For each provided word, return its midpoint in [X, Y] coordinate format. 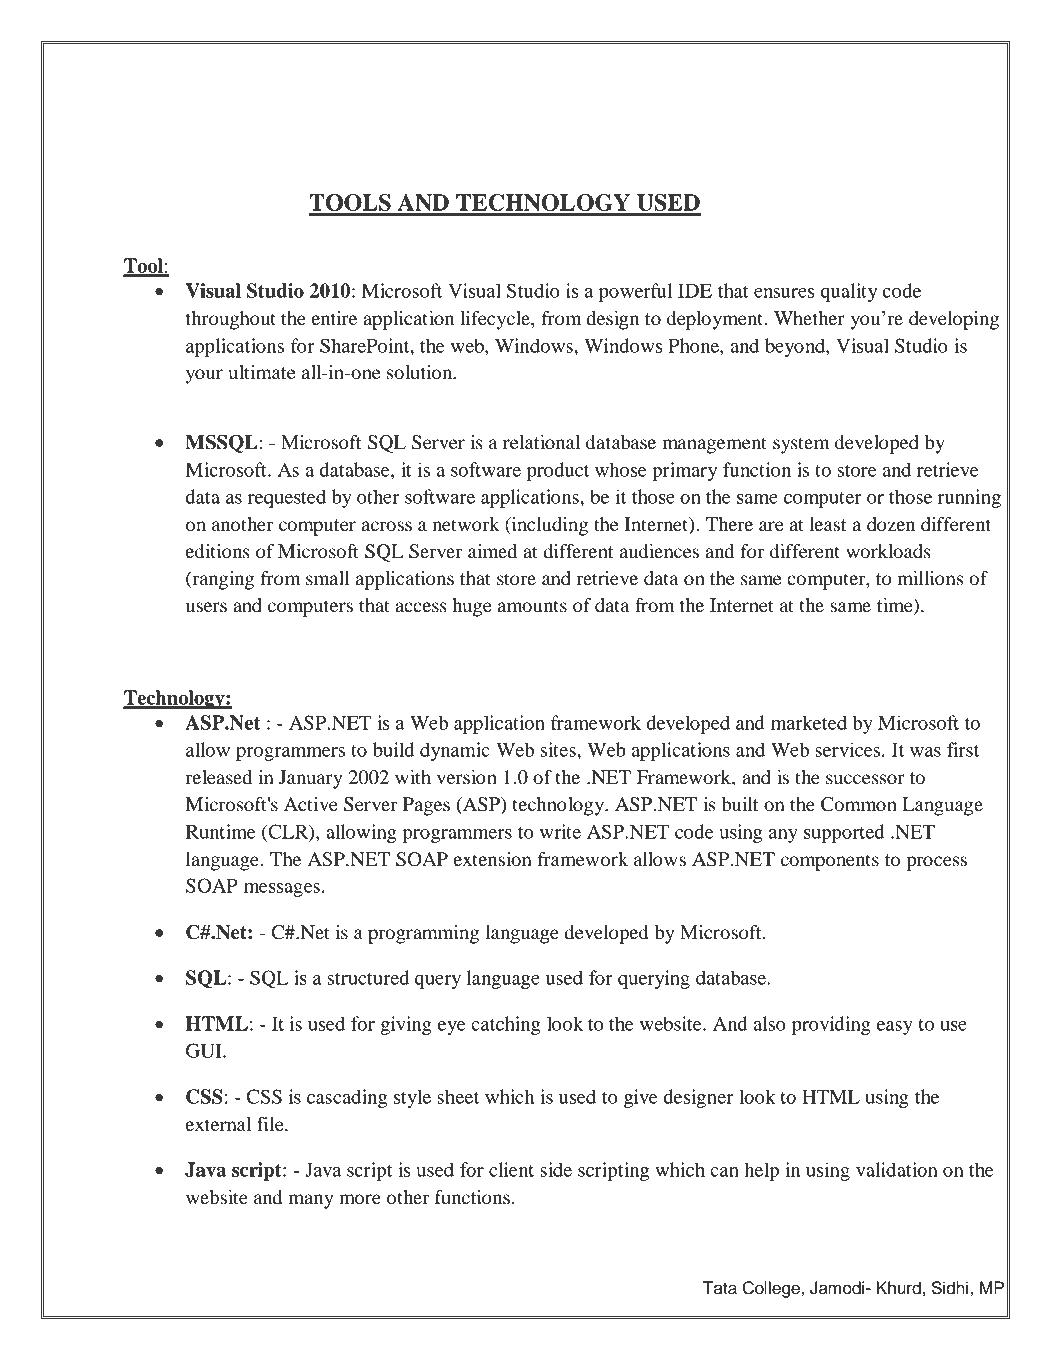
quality [849, 292]
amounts [532, 606]
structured [368, 977]
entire [334, 318]
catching [505, 1025]
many [311, 1201]
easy [895, 1028]
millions [930, 578]
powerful [636, 292]
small [328, 578]
